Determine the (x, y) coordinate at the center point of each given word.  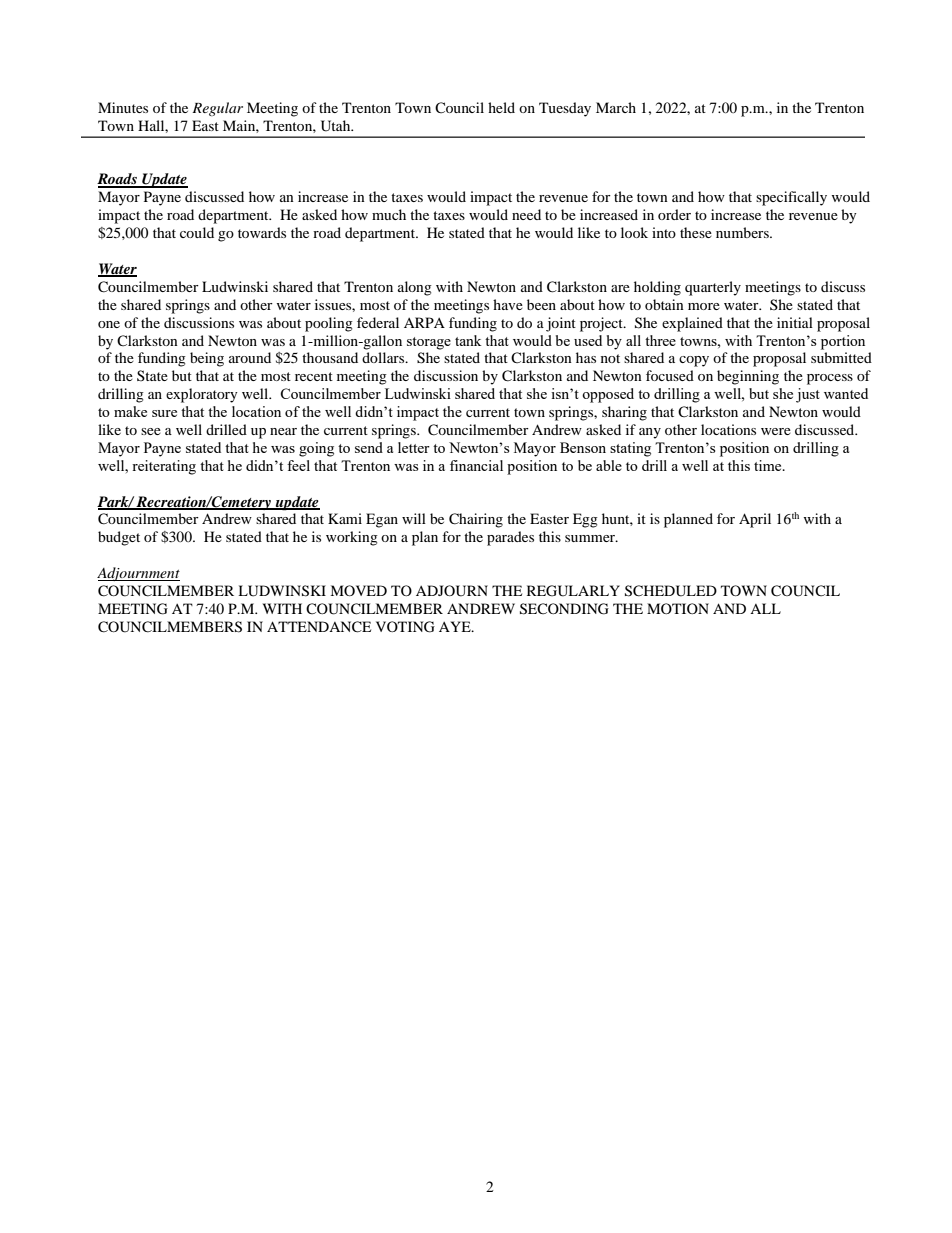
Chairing (476, 520)
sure (164, 413)
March (616, 107)
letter (414, 447)
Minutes (123, 107)
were (776, 431)
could (197, 232)
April (755, 520)
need (526, 214)
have (508, 304)
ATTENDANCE (319, 627)
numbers (743, 232)
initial (795, 322)
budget (119, 538)
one (109, 324)
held (501, 107)
